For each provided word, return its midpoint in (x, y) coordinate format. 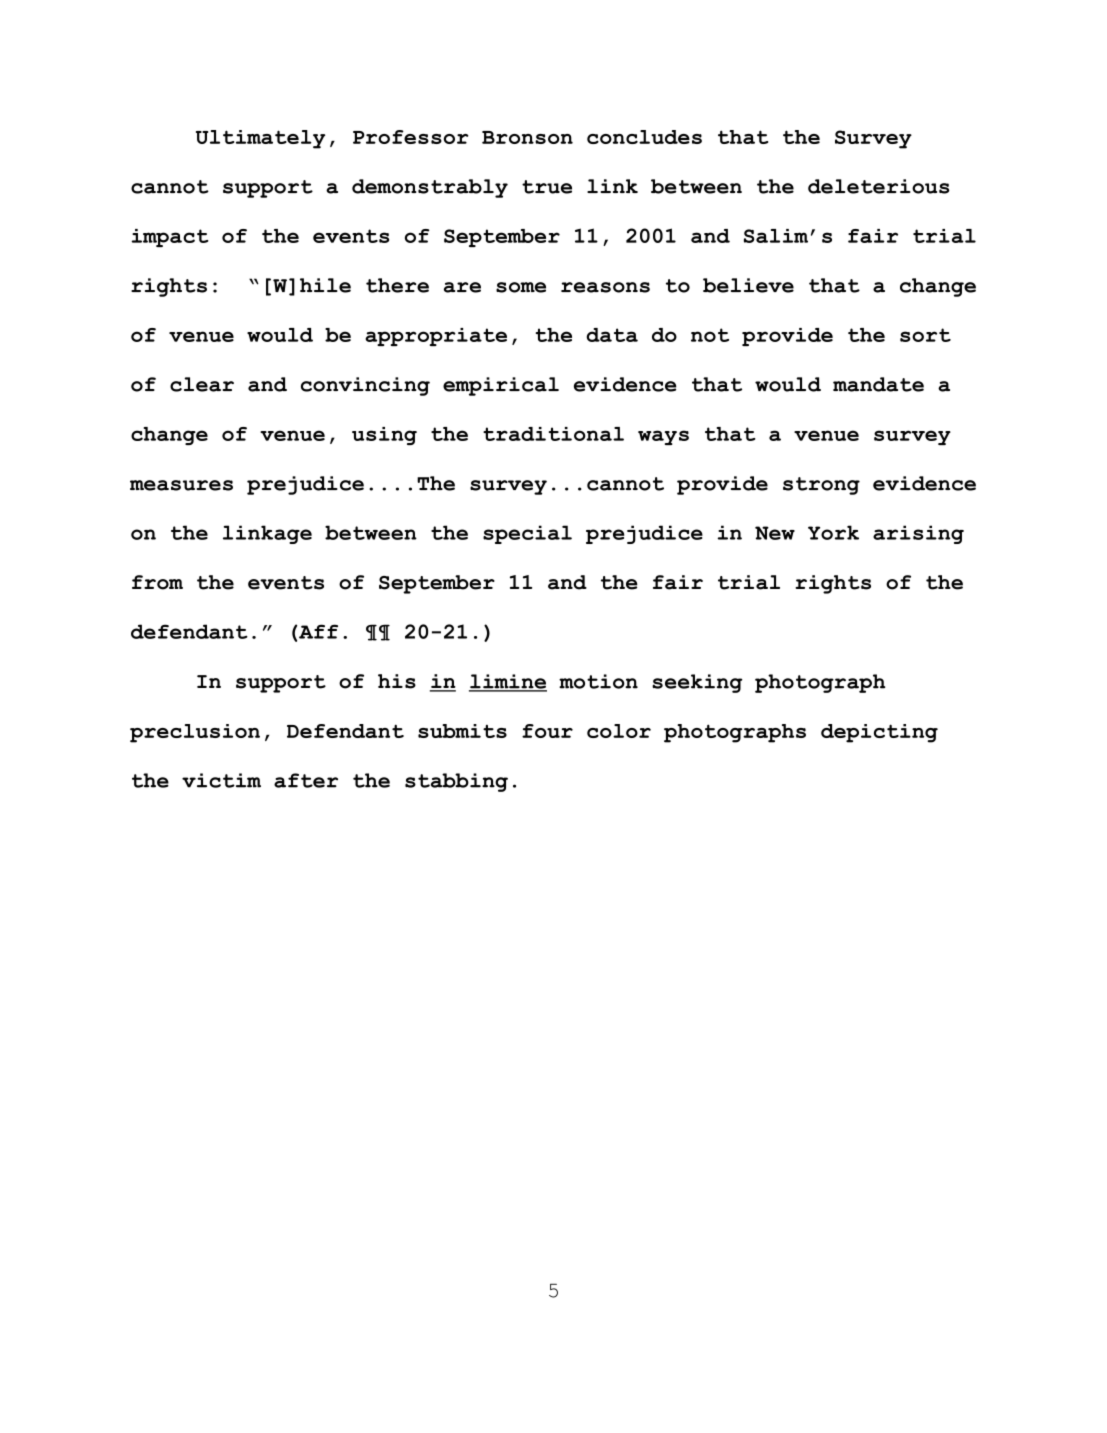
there (397, 285)
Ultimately (260, 139)
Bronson (527, 137)
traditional (553, 434)
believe (748, 285)
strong (821, 486)
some (521, 287)
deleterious (879, 186)
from (157, 582)
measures (181, 485)
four (547, 731)
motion (598, 681)
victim (221, 780)
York (833, 532)
